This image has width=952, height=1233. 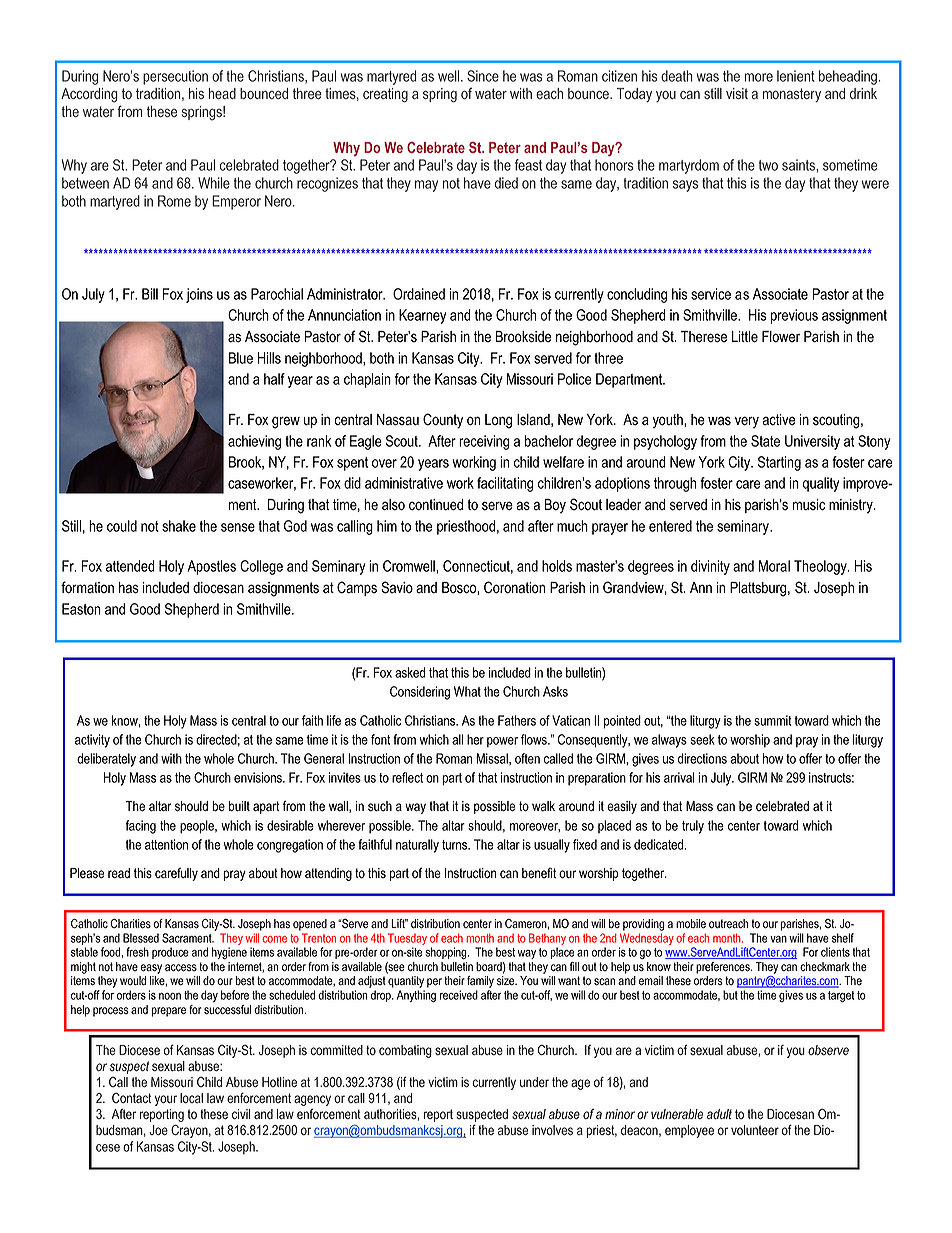 I want to click on achieving, so click(x=254, y=442).
